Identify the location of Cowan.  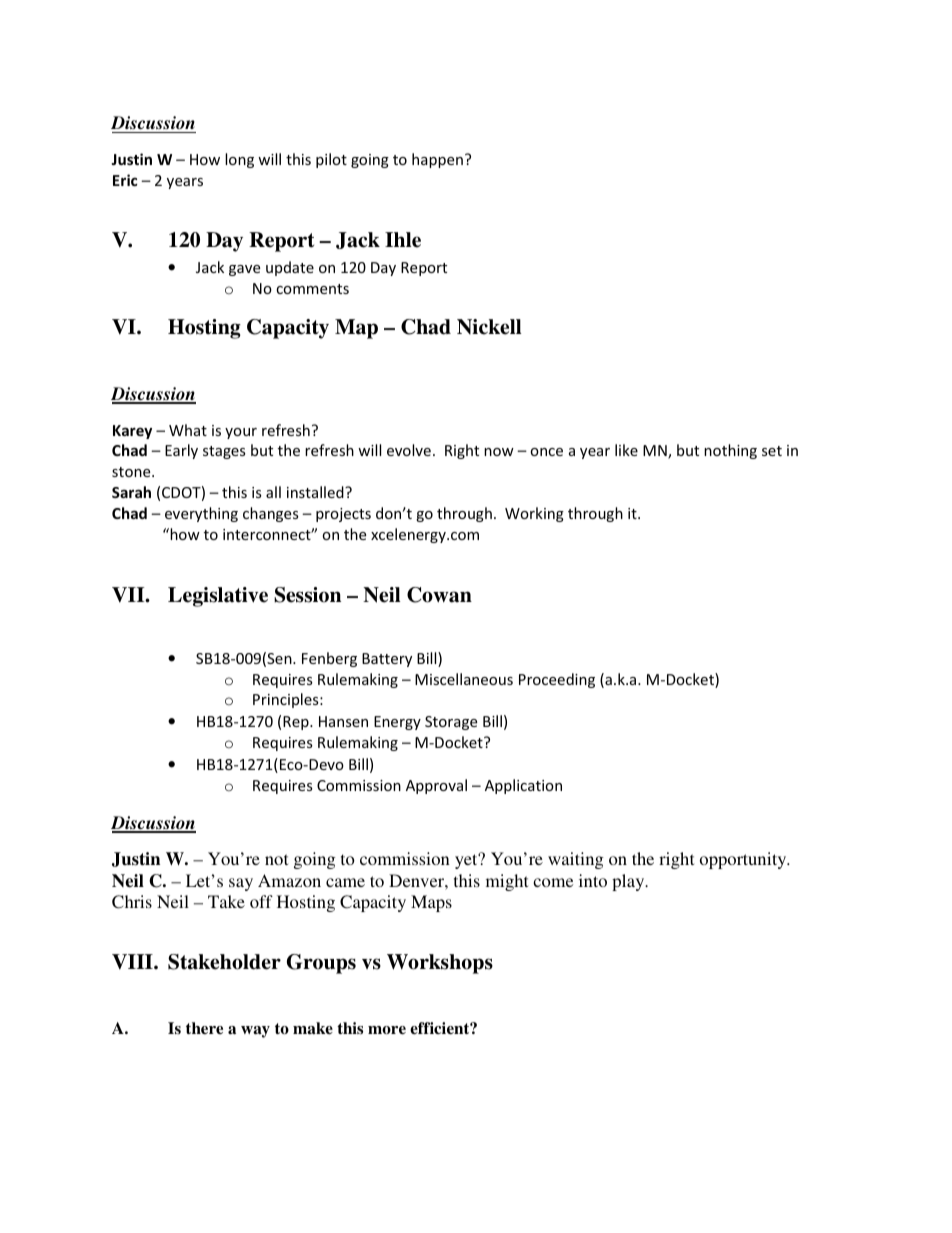
(439, 595).
